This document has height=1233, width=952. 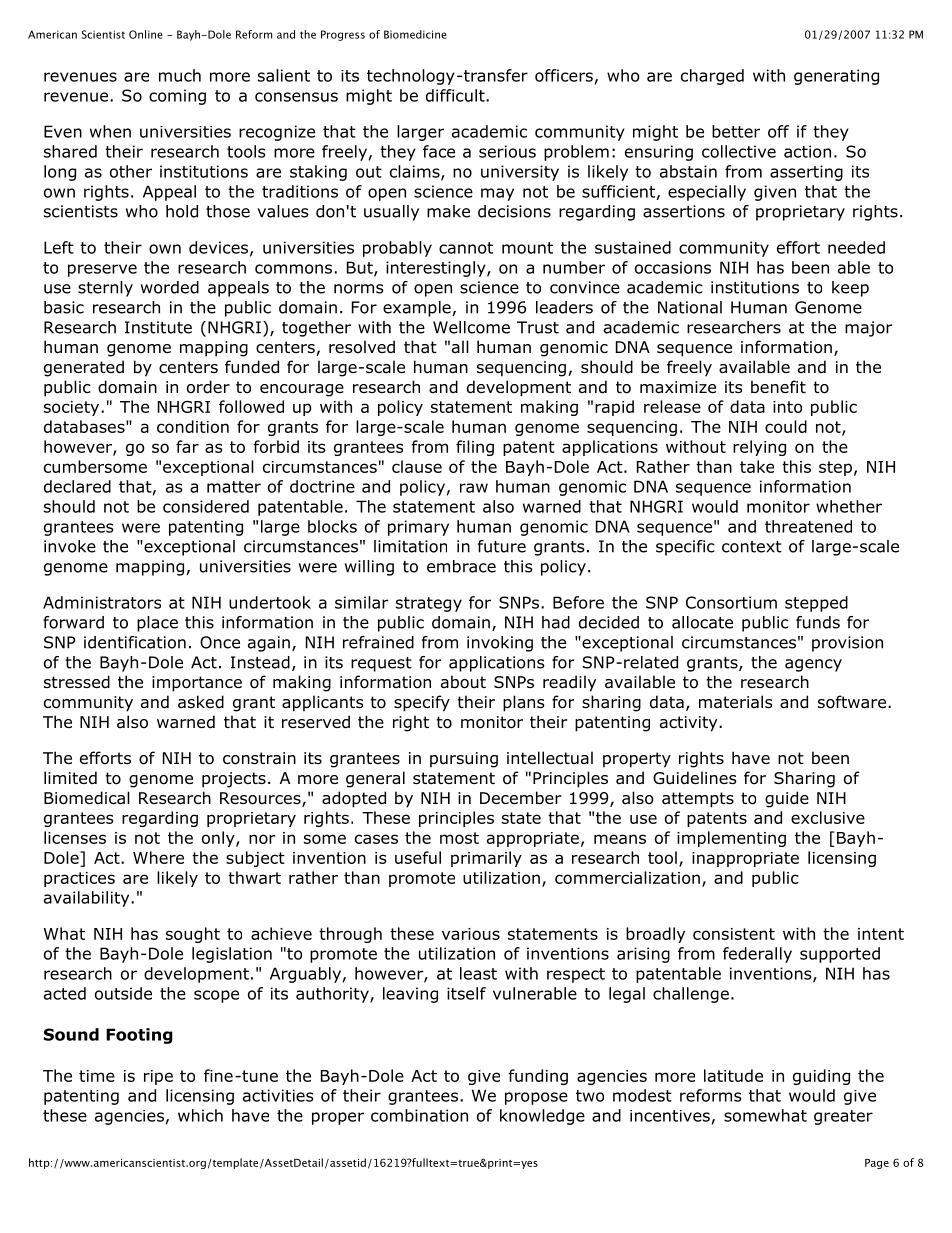 I want to click on pursuing, so click(x=464, y=760).
